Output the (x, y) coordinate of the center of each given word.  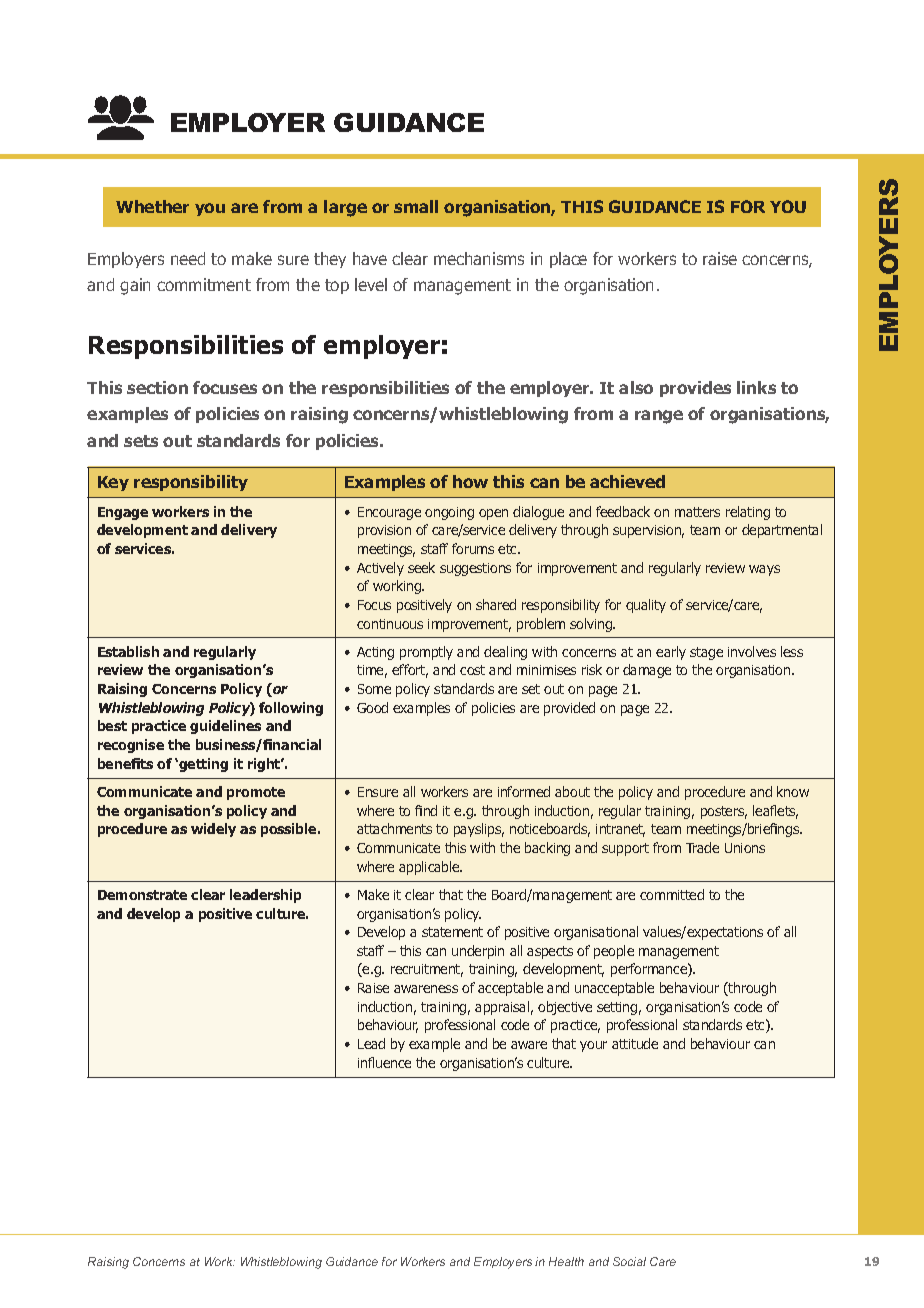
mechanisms (479, 258)
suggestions (475, 569)
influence (384, 1062)
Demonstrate (142, 895)
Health (566, 1261)
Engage (123, 513)
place (568, 260)
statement (452, 932)
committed (672, 894)
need (188, 258)
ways (764, 570)
